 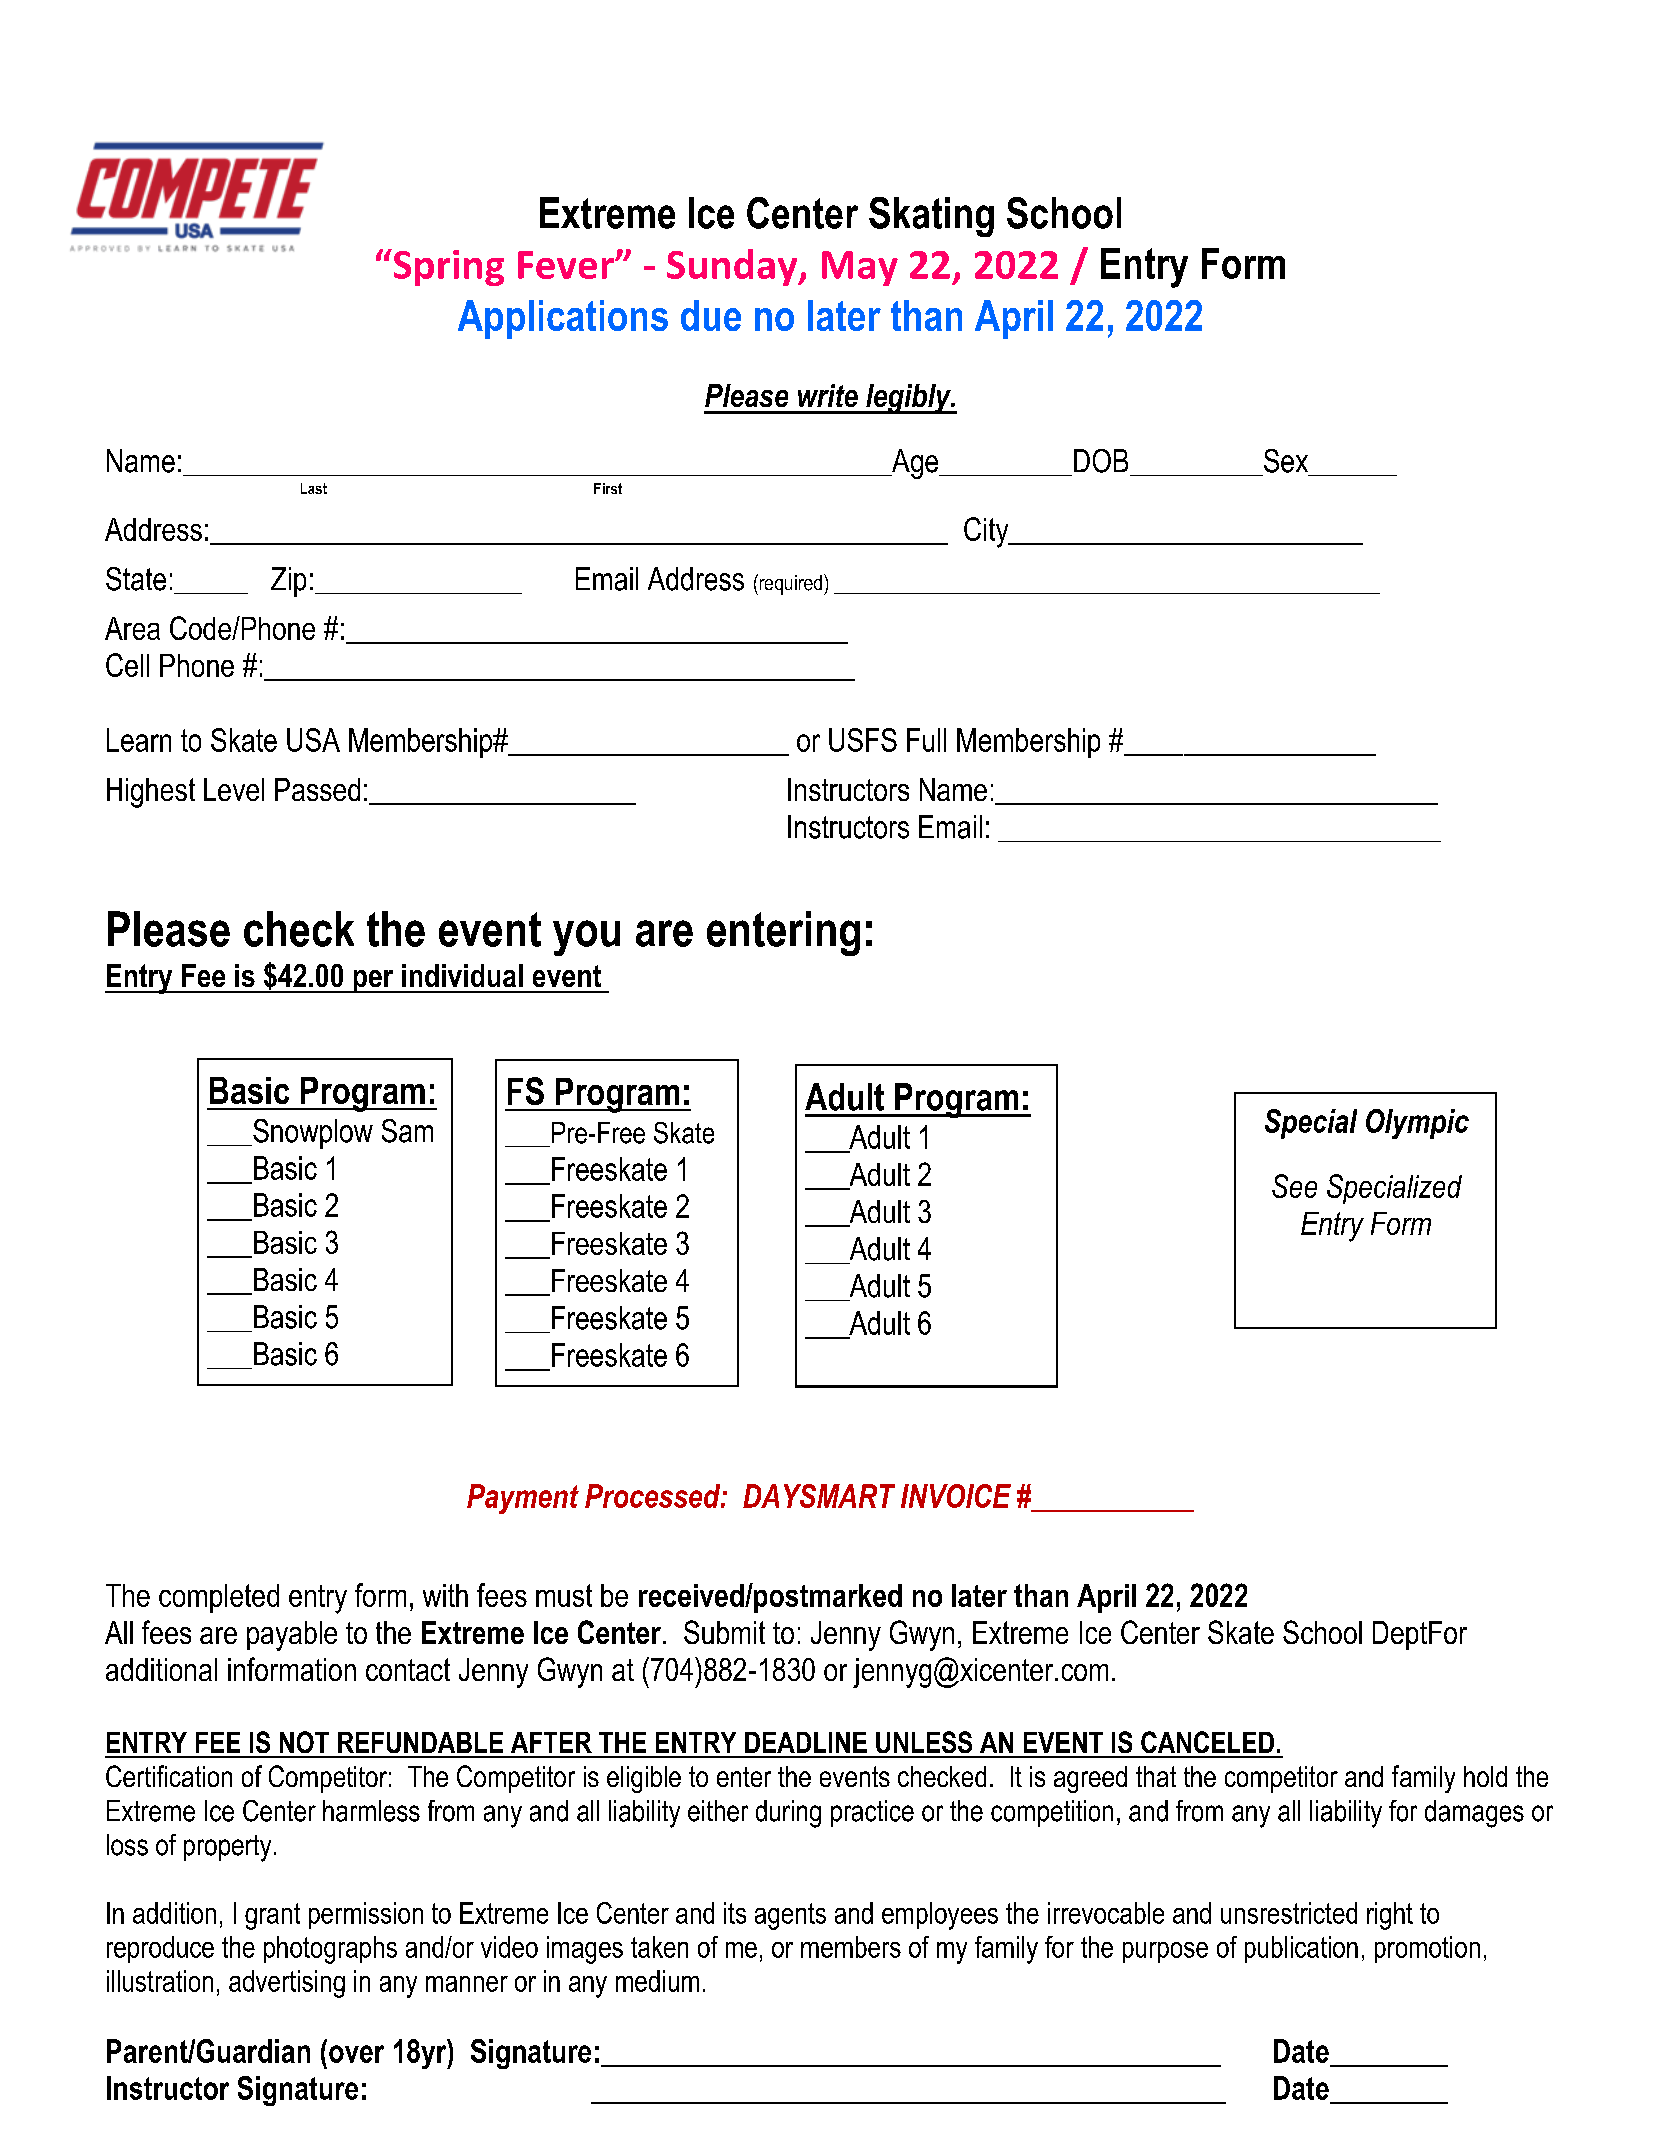 I want to click on May, so click(x=860, y=268).
